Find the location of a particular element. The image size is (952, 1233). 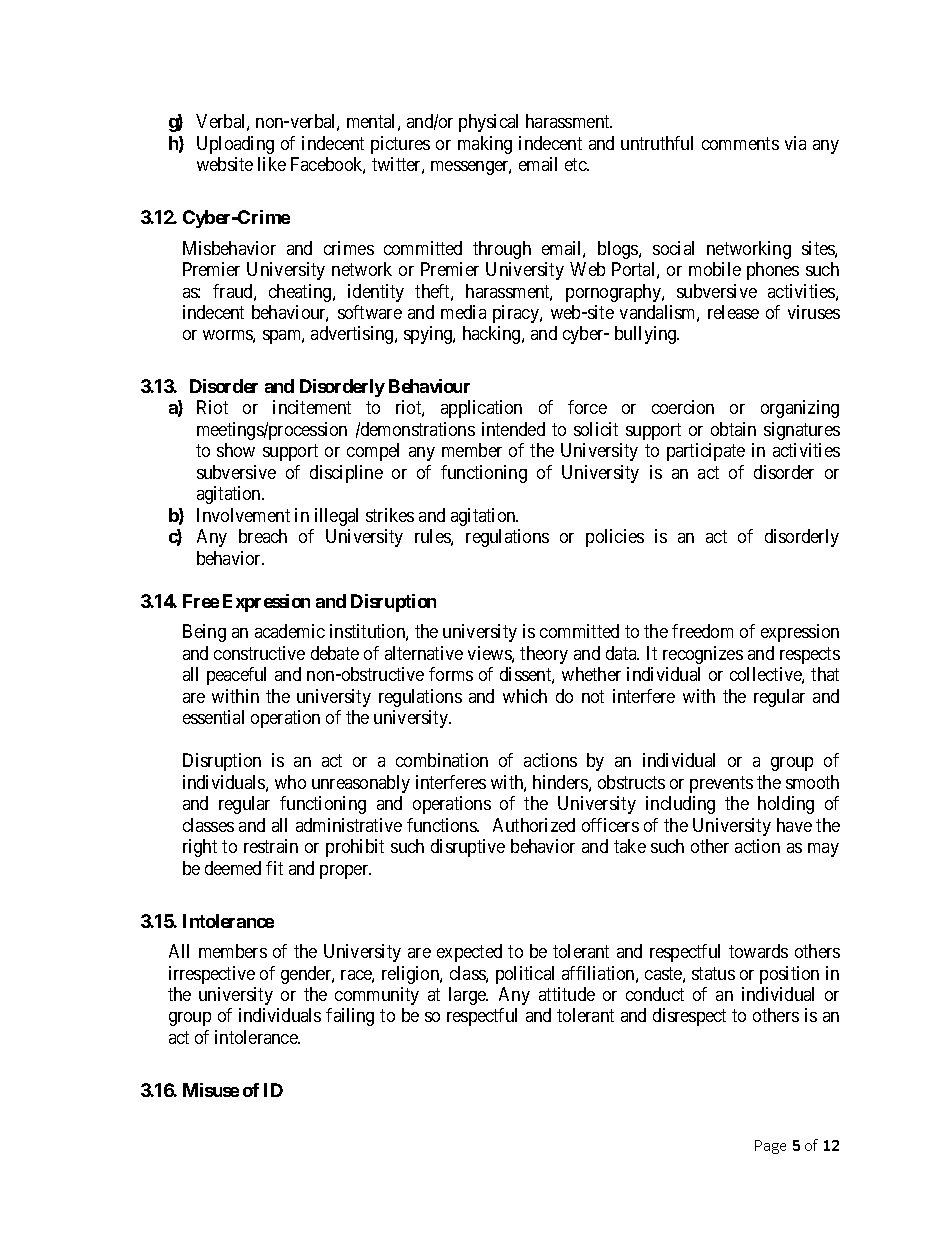

who is located at coordinates (290, 782).
